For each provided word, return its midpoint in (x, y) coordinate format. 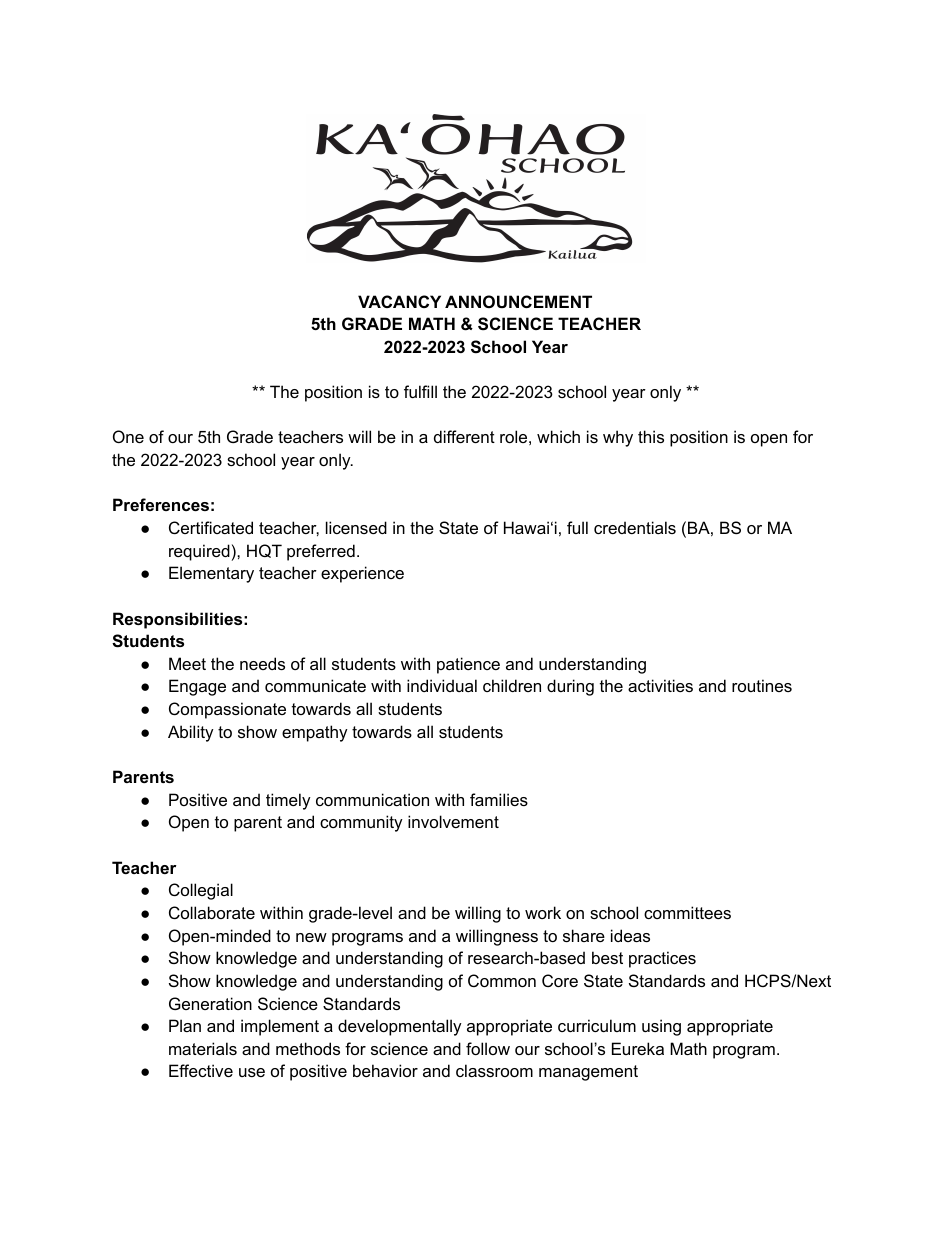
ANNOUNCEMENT (518, 301)
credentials (635, 527)
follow (488, 1048)
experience (362, 574)
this (651, 436)
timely (288, 801)
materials (203, 1048)
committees (687, 912)
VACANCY (399, 301)
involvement (453, 821)
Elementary (211, 574)
